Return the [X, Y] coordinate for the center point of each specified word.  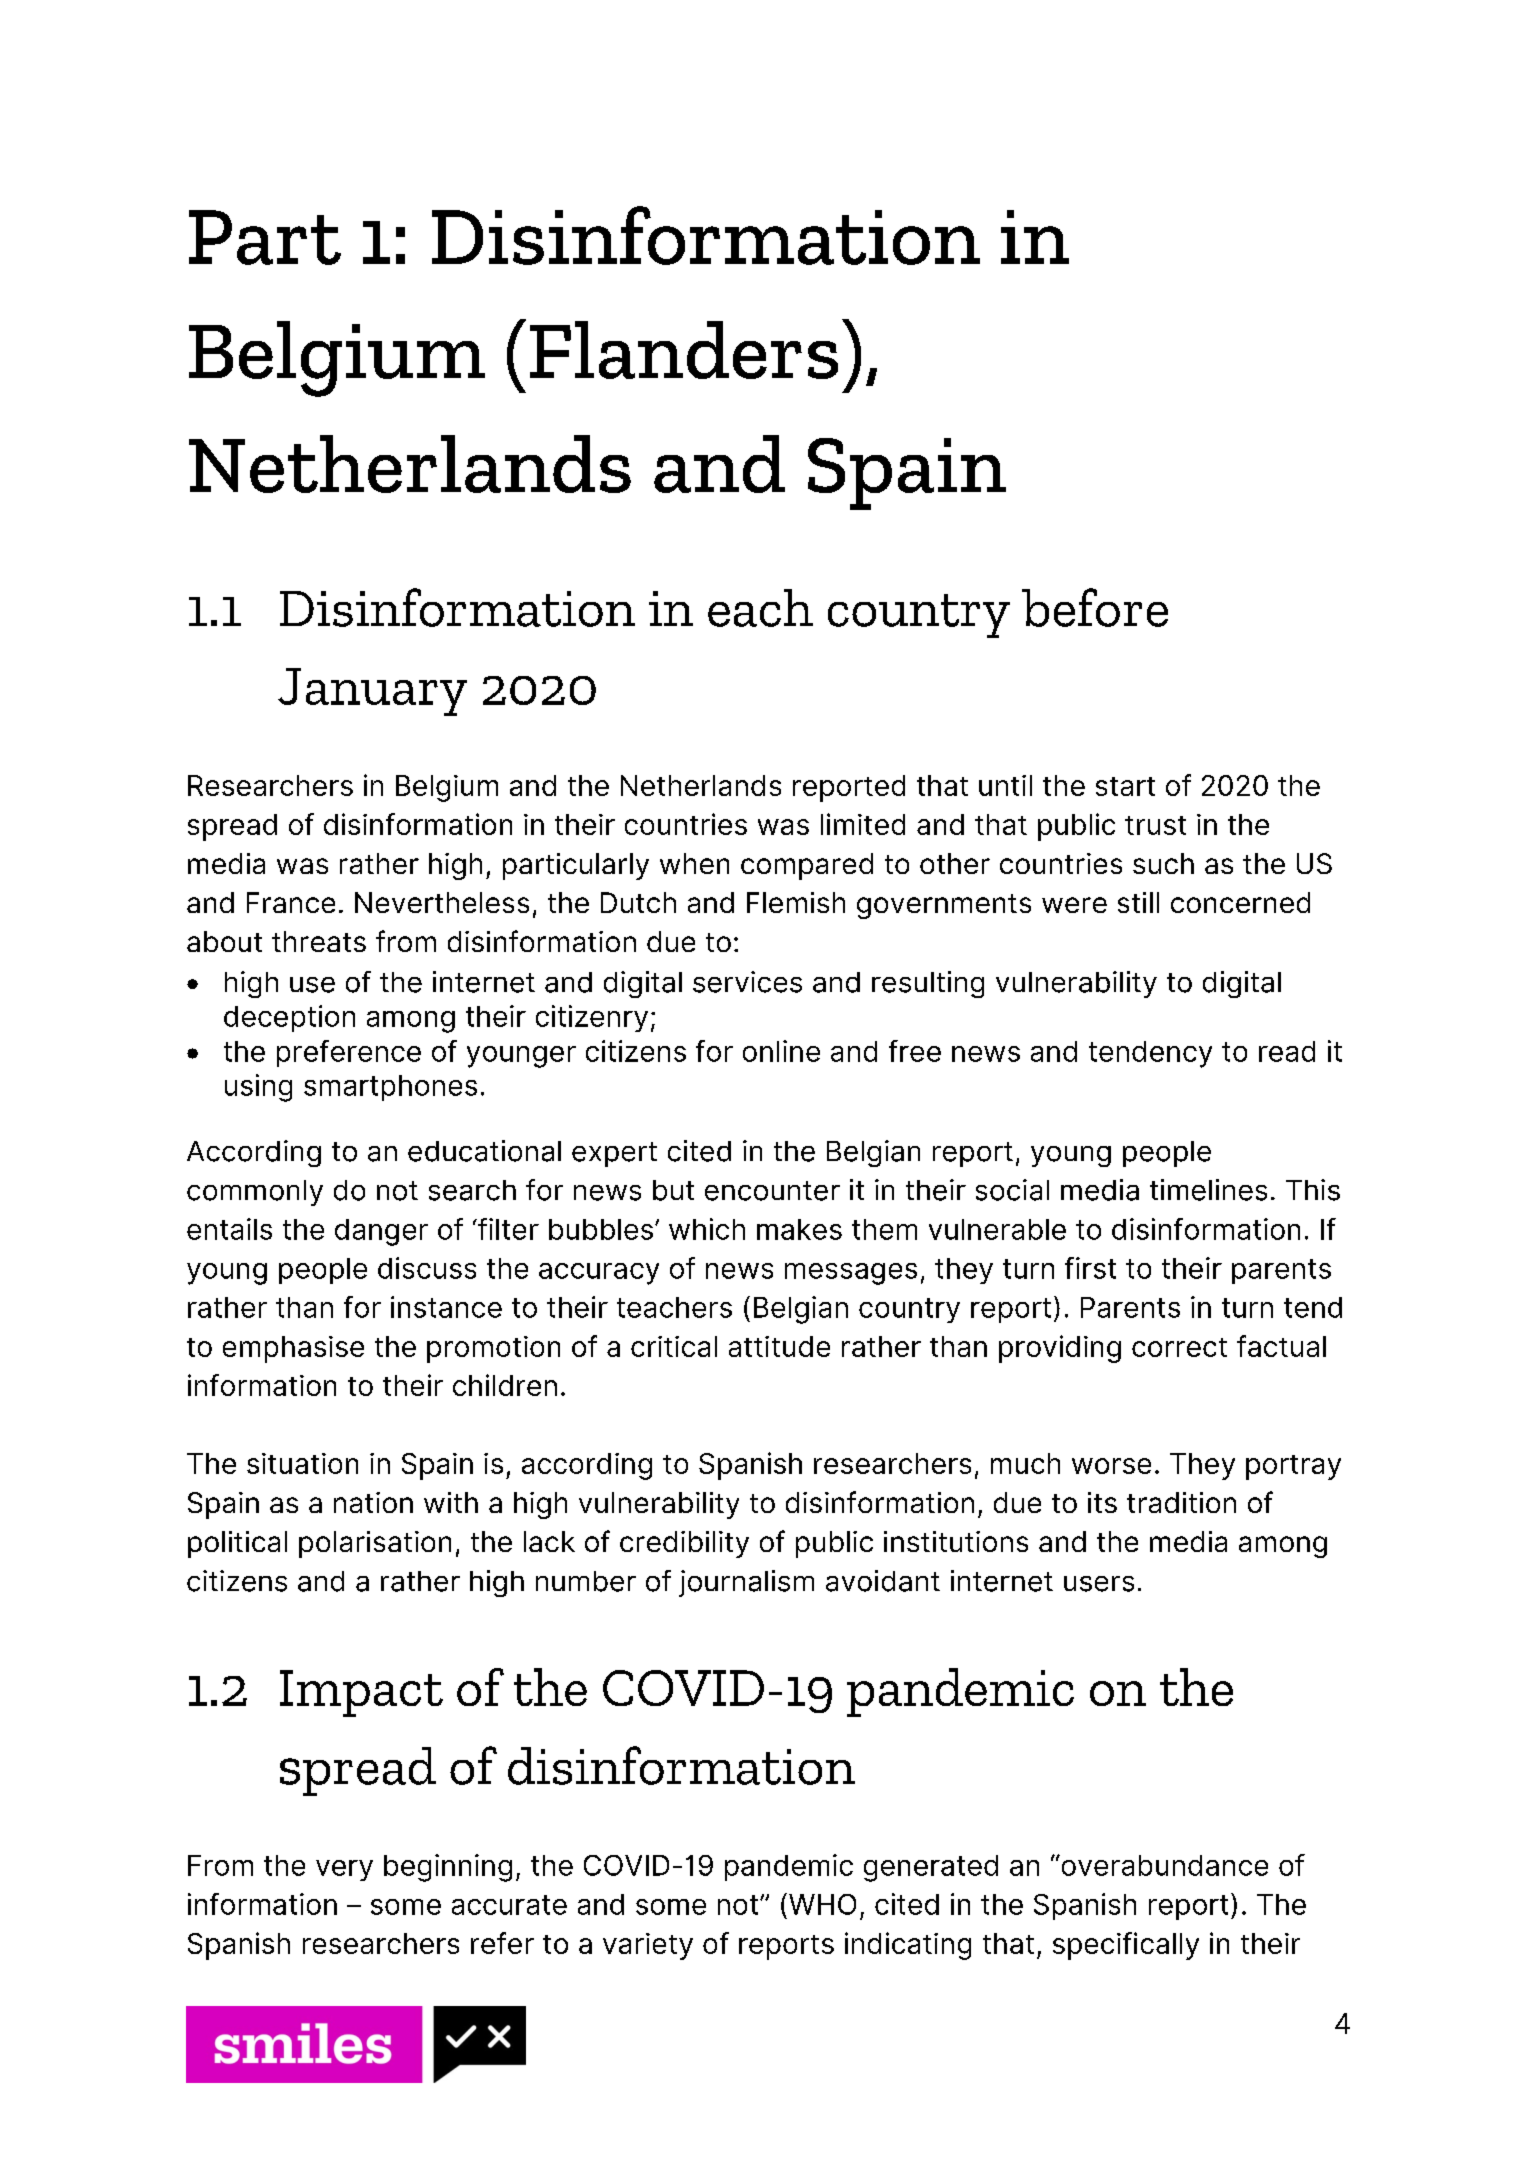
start [1125, 786]
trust [1155, 825]
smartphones [390, 1088]
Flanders [684, 350]
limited [863, 824]
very [344, 1870]
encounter [772, 1191]
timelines [1208, 1190]
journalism [746, 1583]
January [372, 692]
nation [373, 1502]
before [1095, 607]
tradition [1181, 1502]
